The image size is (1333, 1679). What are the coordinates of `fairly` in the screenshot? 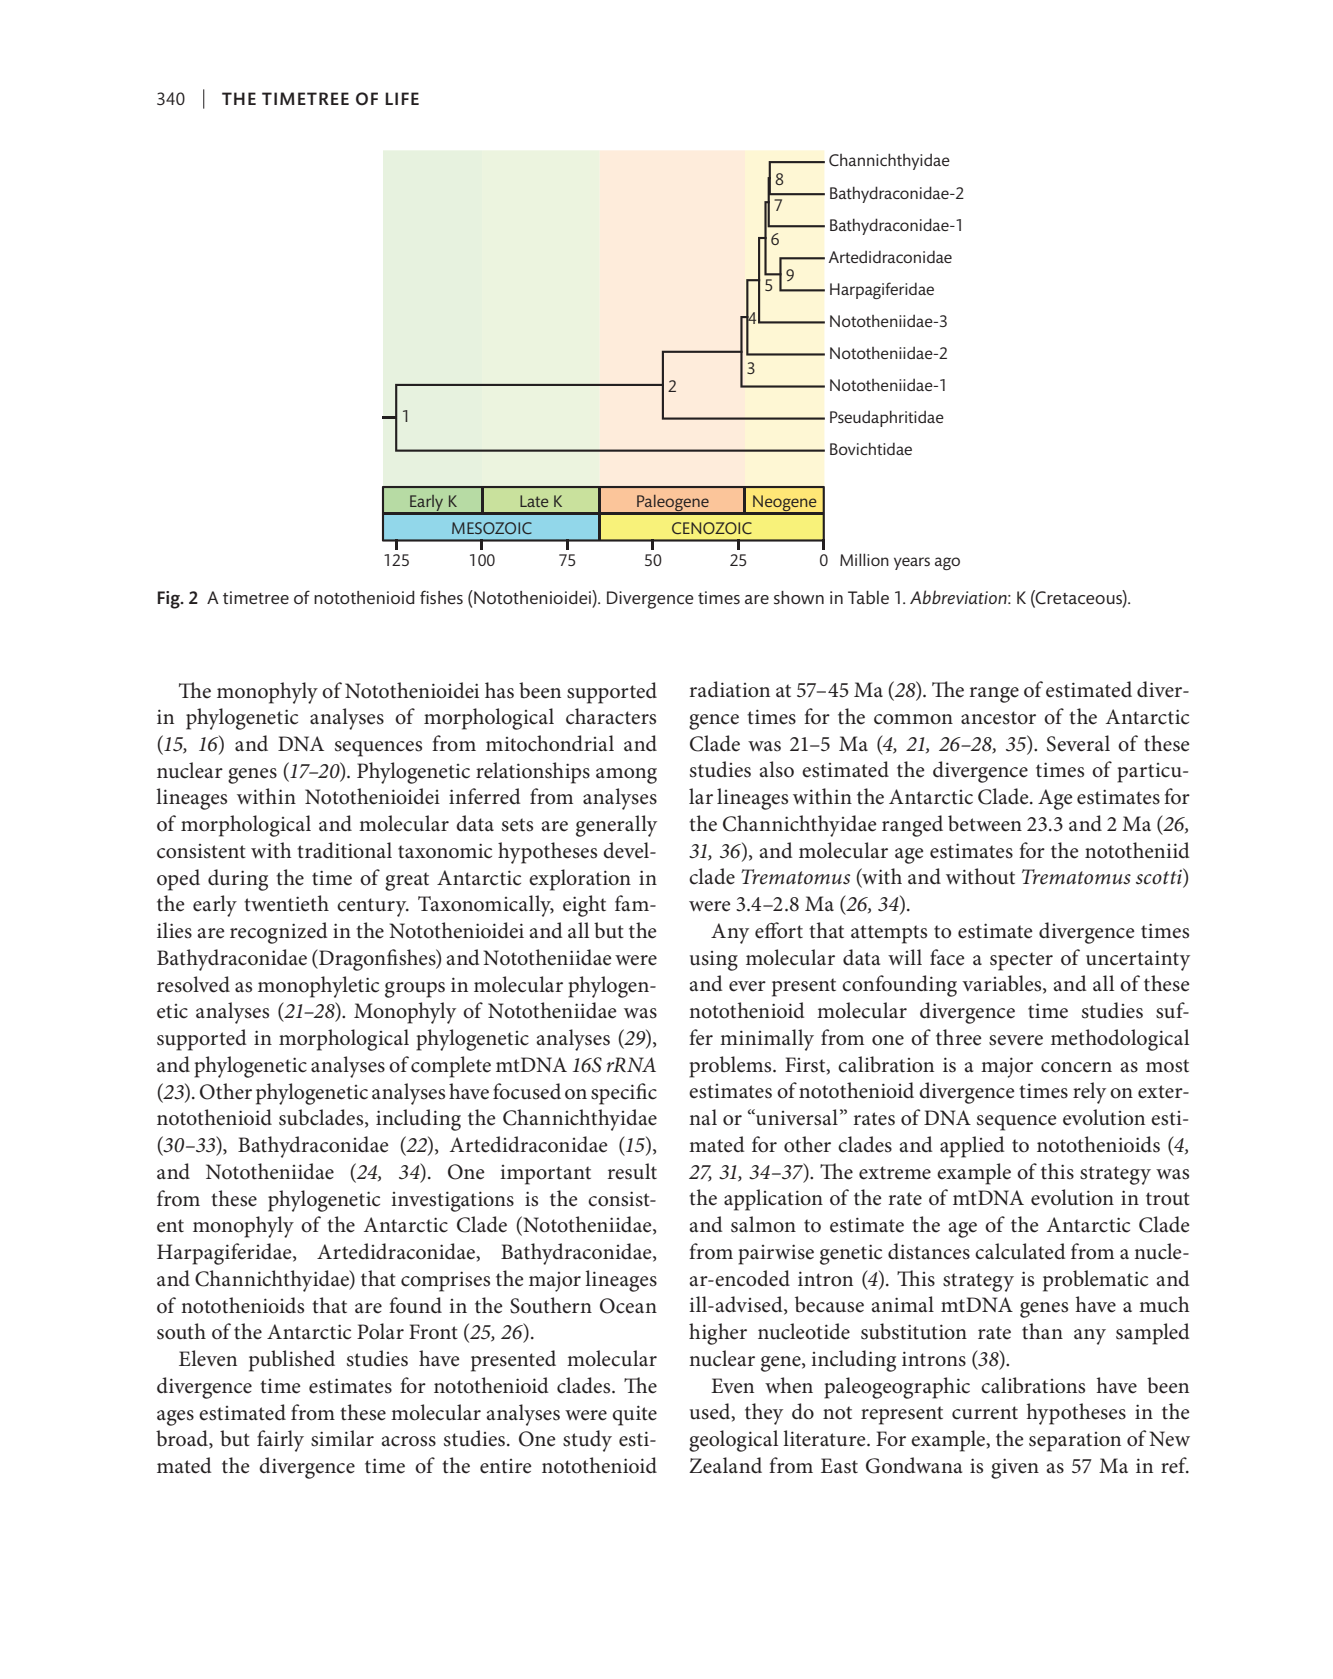 It's located at (280, 1441).
